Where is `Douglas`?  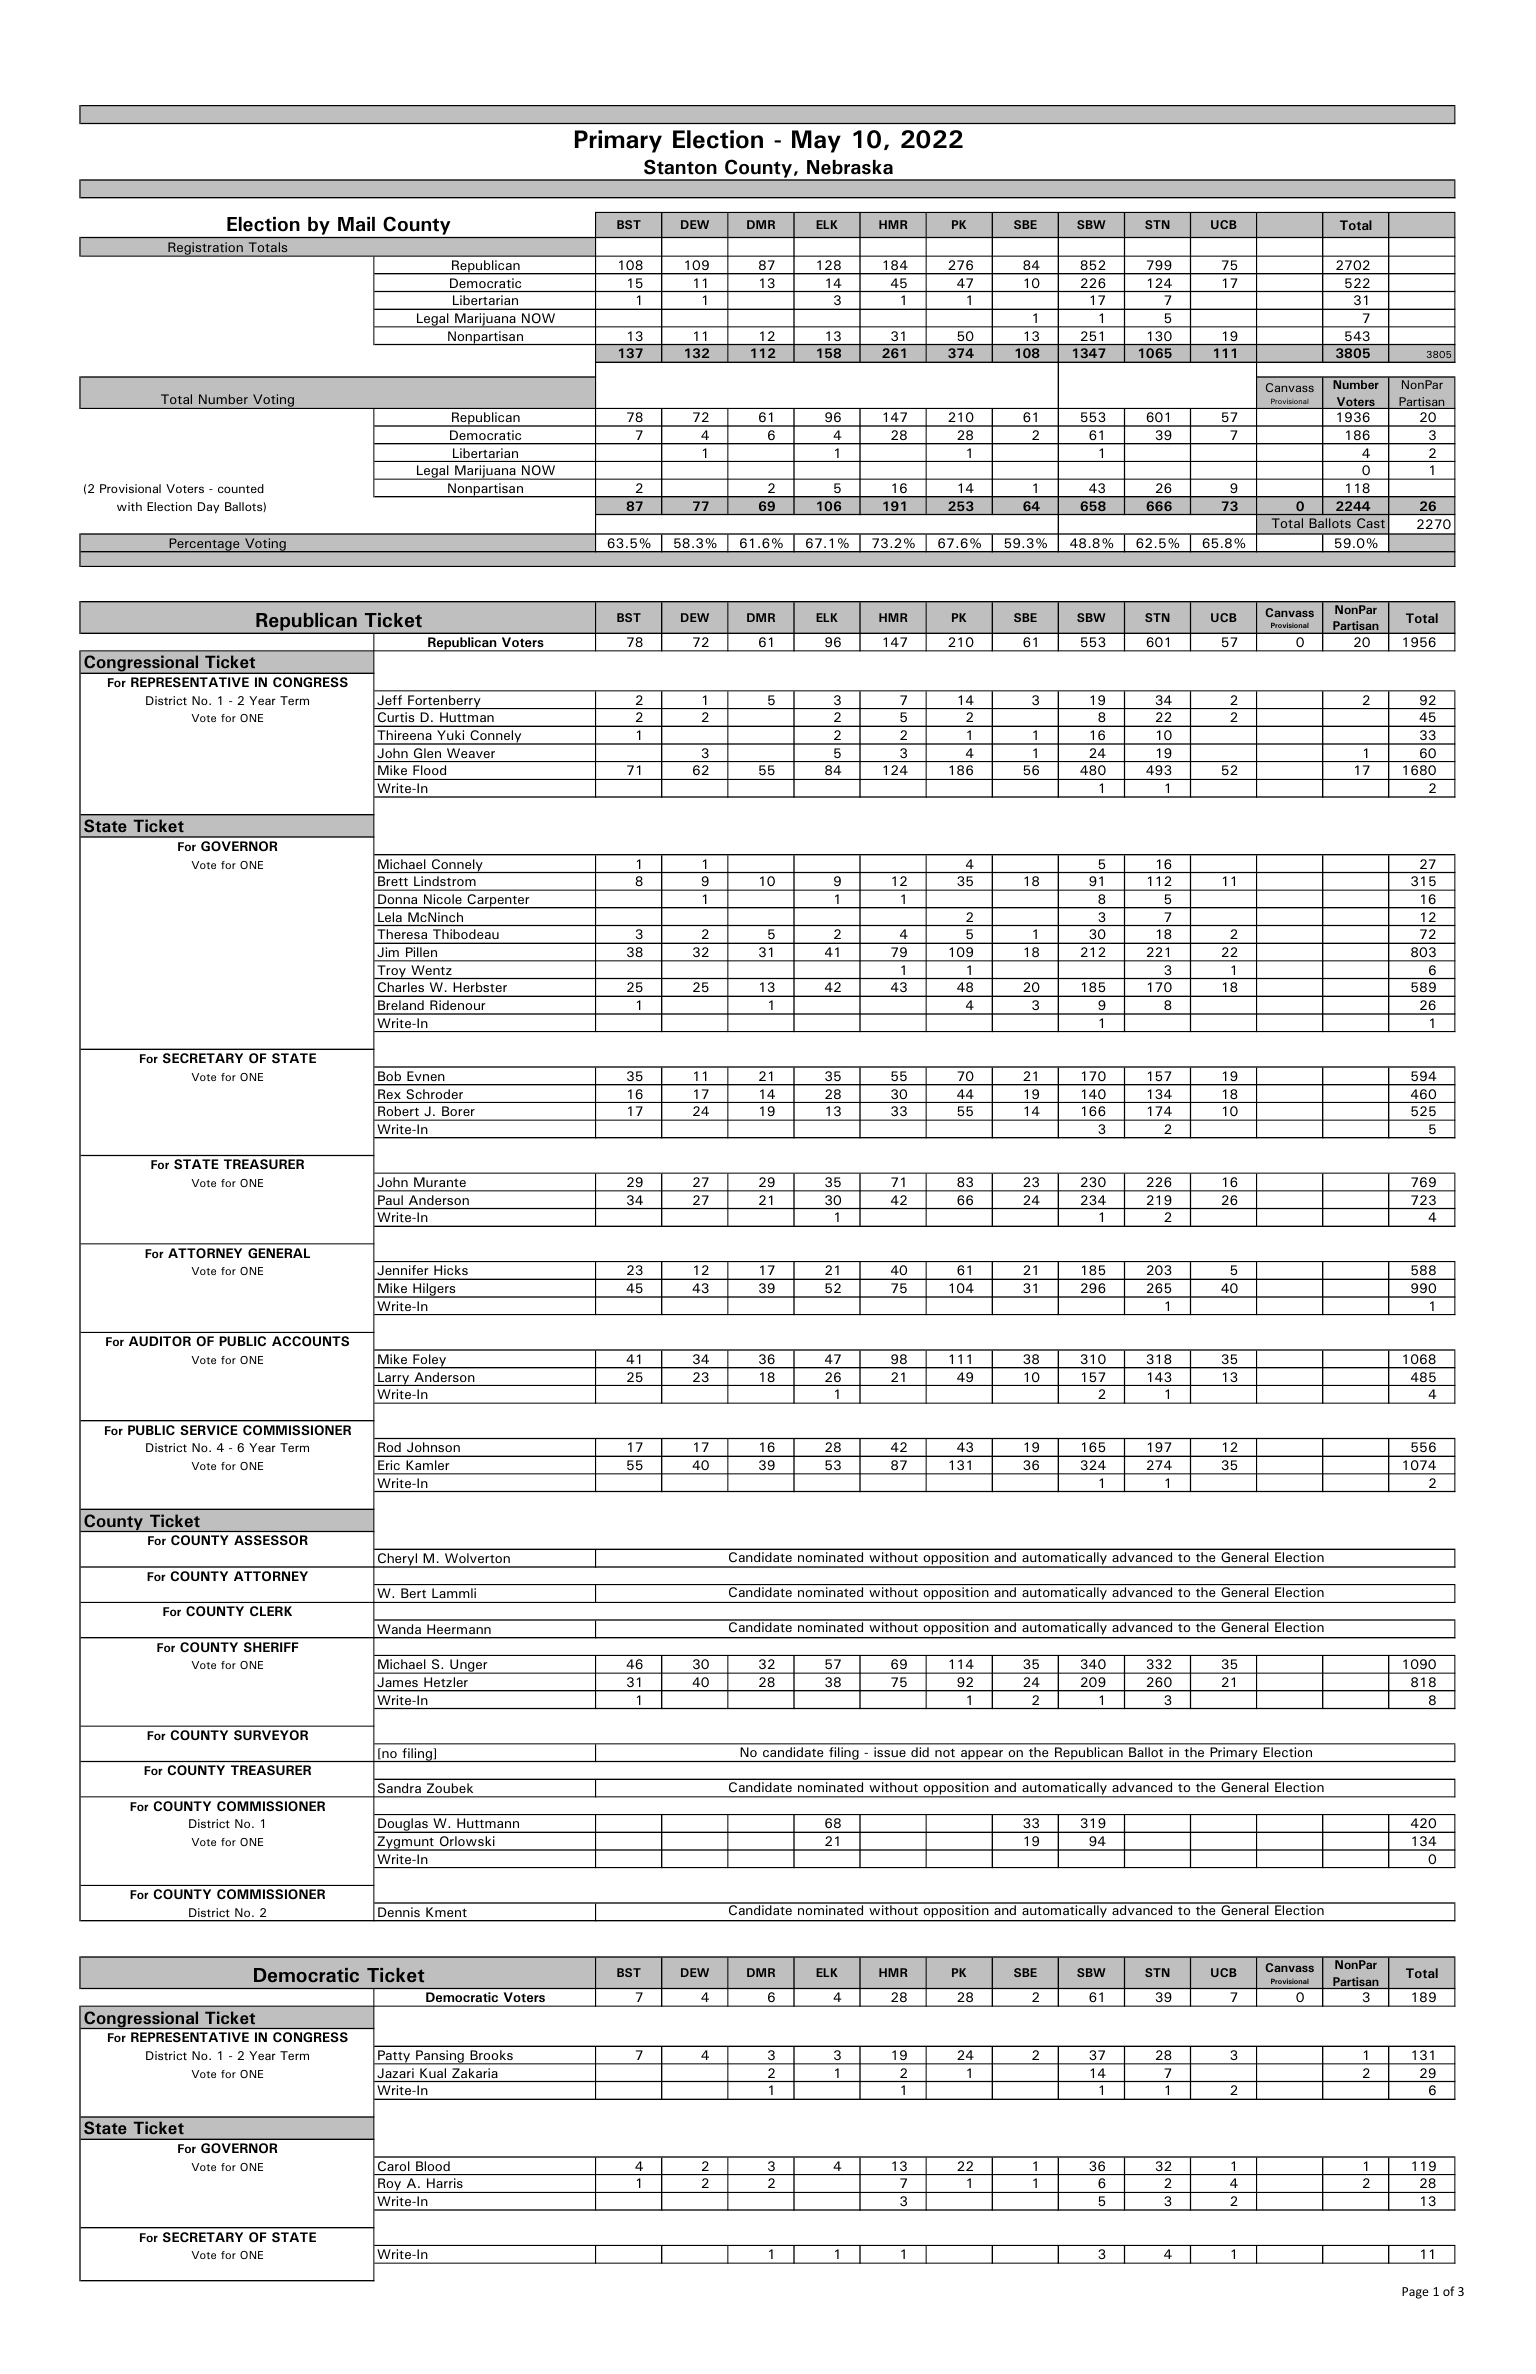
Douglas is located at coordinates (402, 1825).
